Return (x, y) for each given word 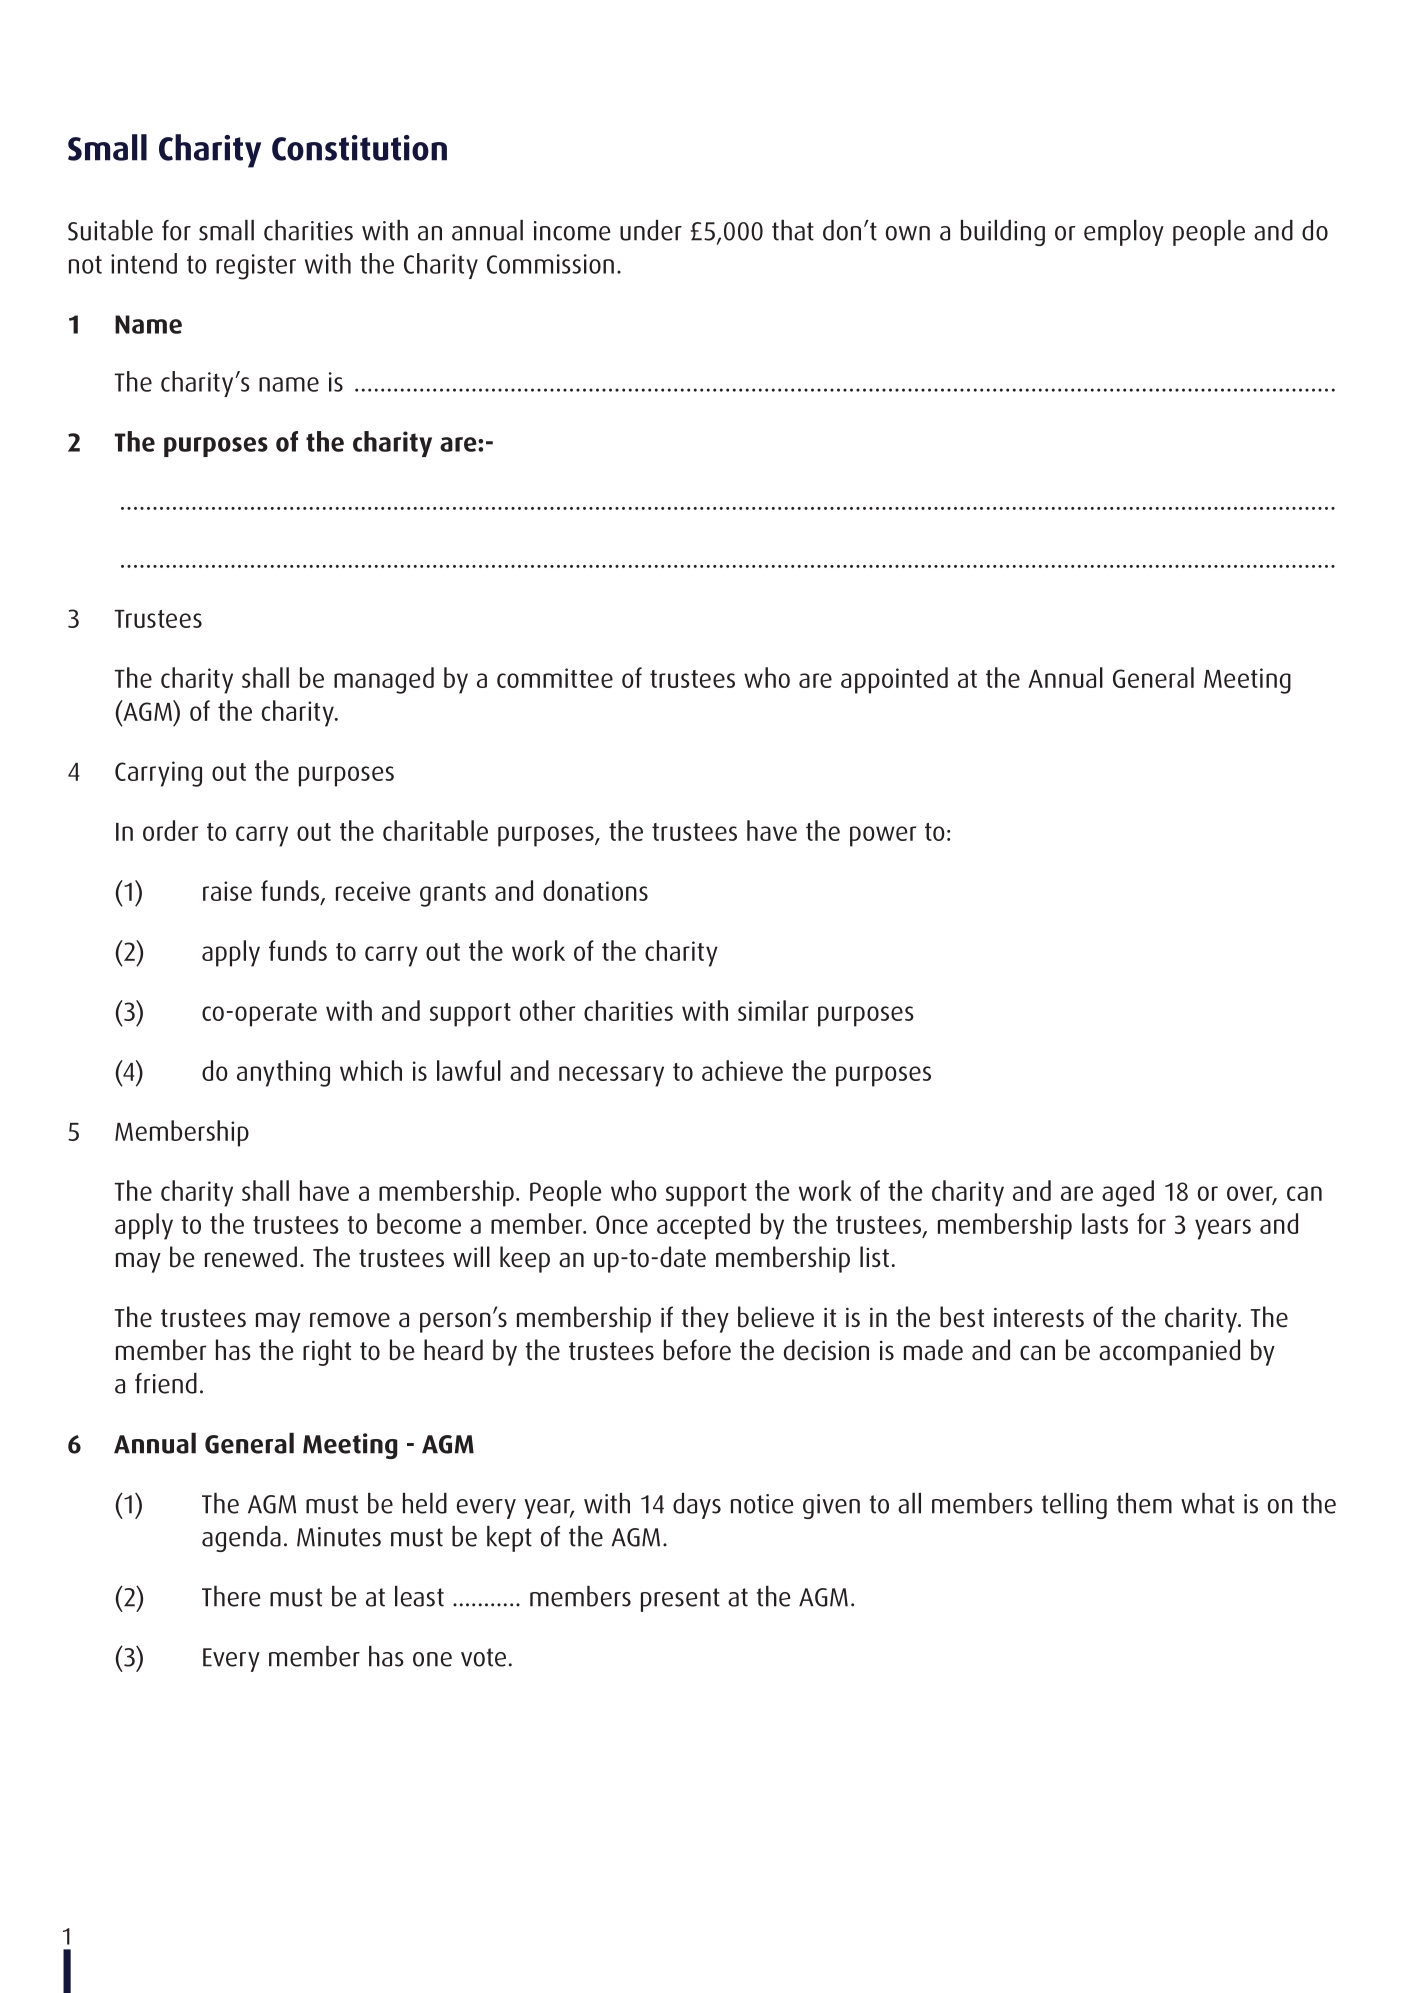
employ (1124, 233)
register (256, 267)
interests (1039, 1317)
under (651, 230)
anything (283, 1073)
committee (555, 678)
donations (595, 890)
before (697, 1350)
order (170, 830)
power (883, 836)
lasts (1105, 1223)
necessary (611, 1076)
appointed (894, 680)
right (327, 1352)
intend (144, 263)
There (231, 1596)
